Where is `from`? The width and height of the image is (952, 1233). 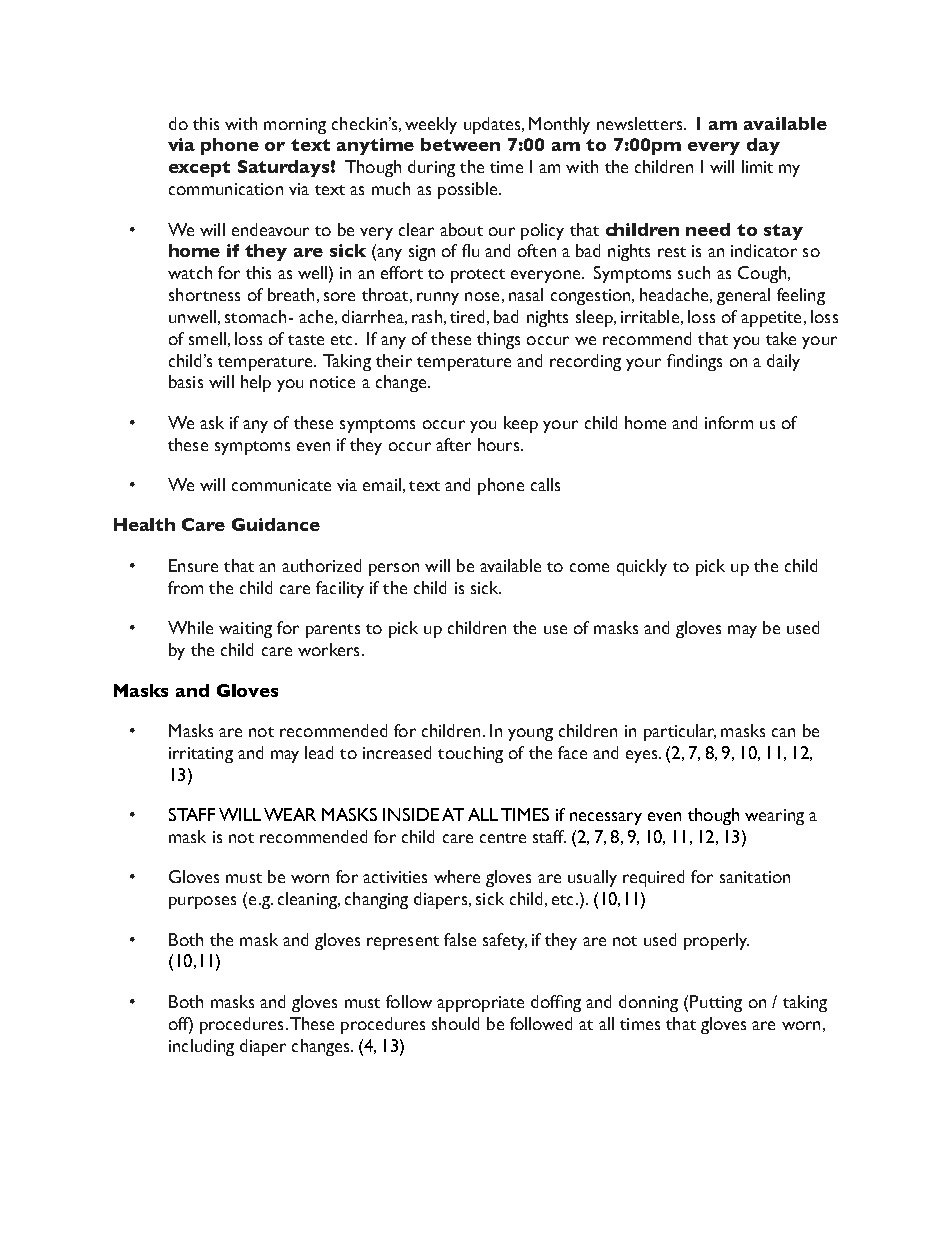
from is located at coordinates (185, 587).
